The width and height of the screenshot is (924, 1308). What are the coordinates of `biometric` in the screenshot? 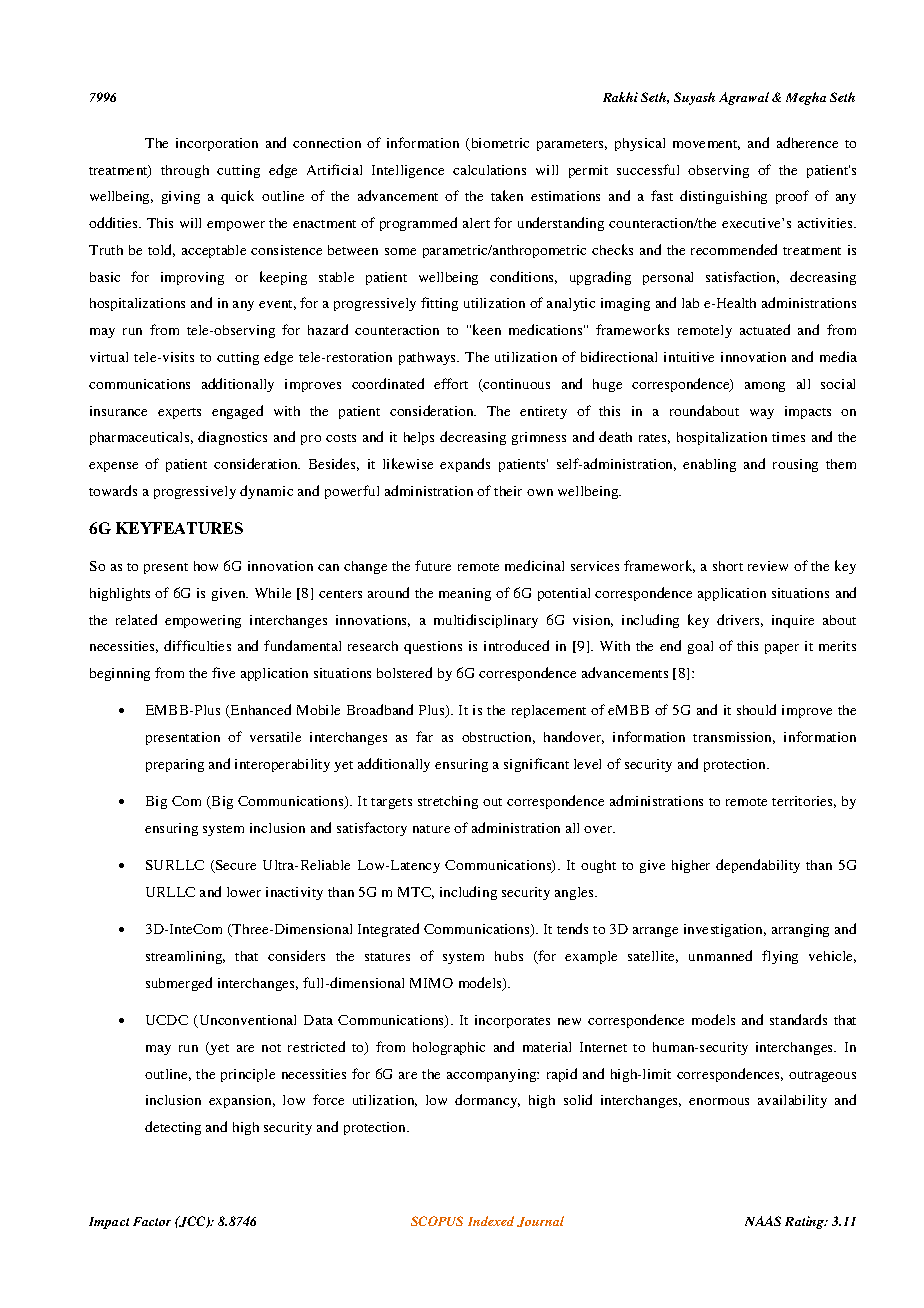 It's located at (499, 144).
